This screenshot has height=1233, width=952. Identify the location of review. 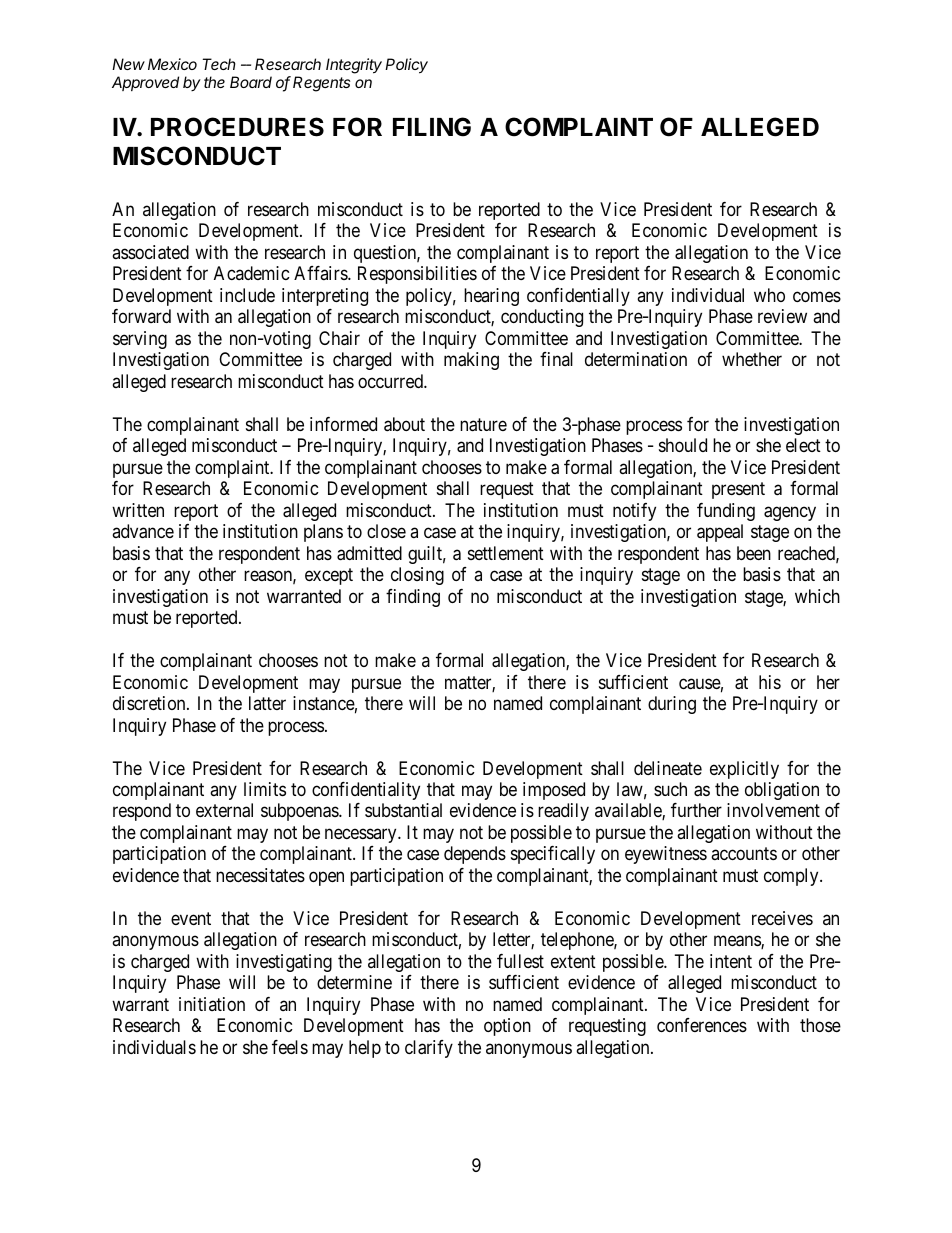
(782, 316).
